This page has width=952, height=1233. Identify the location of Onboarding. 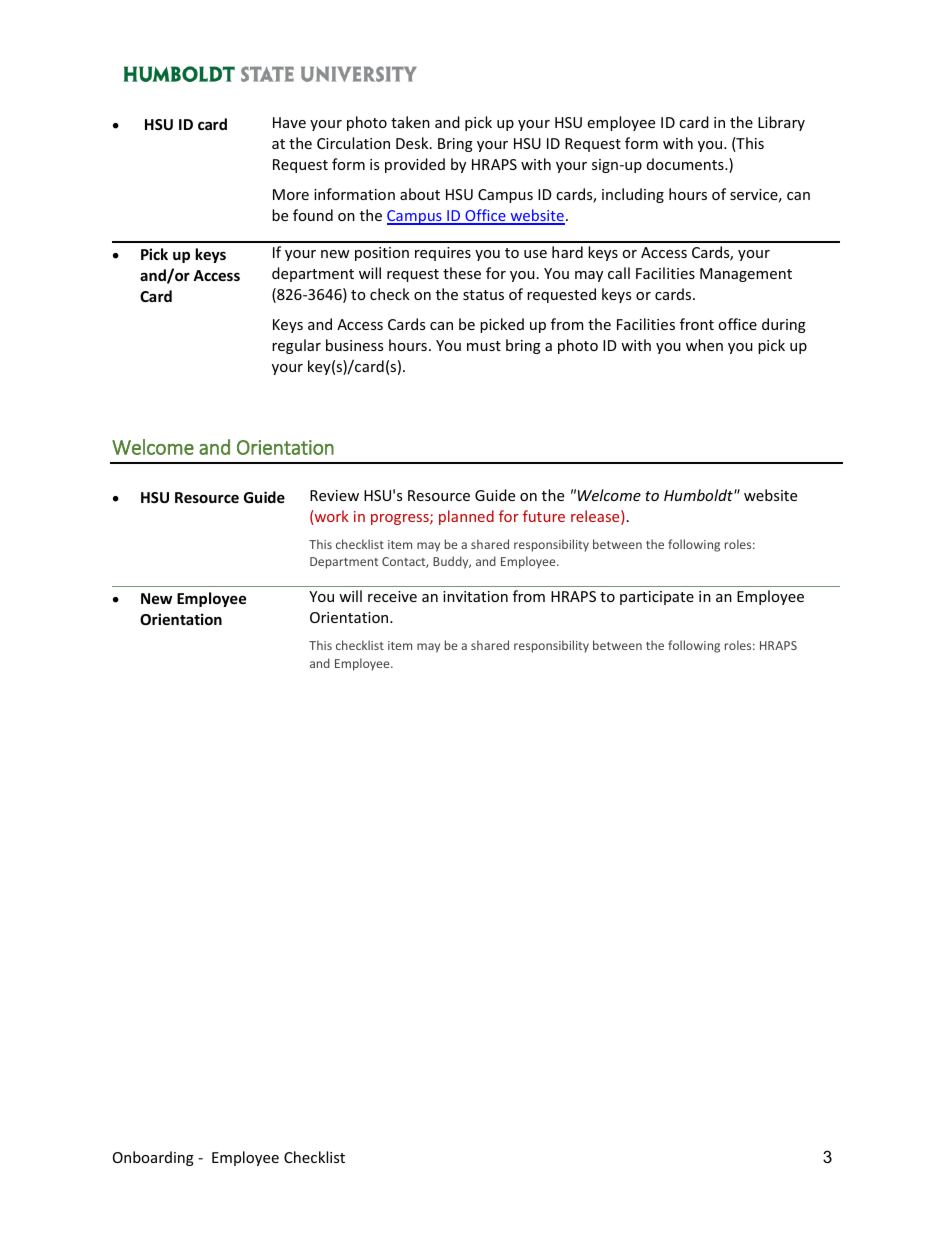
(153, 1158).
